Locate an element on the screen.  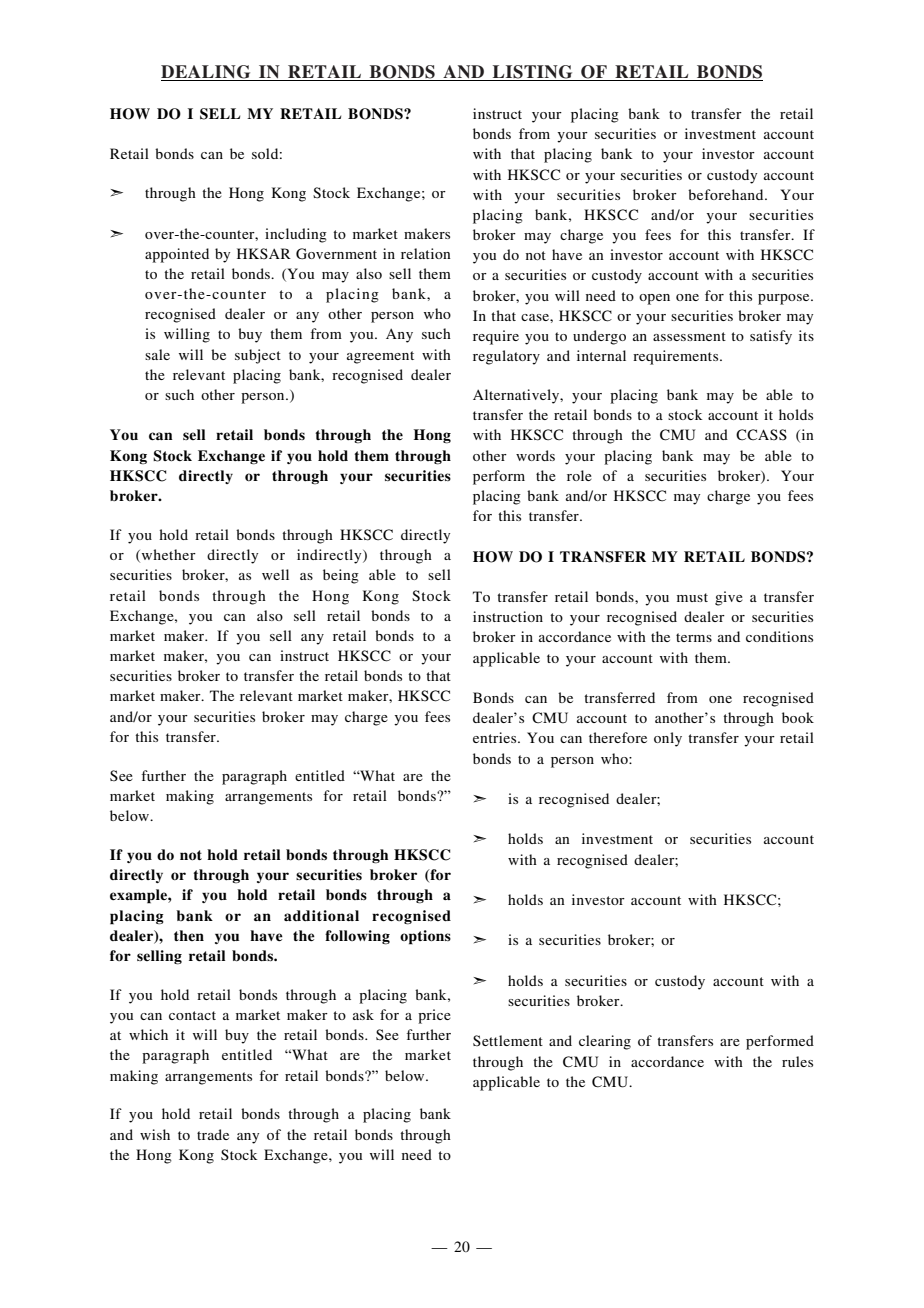
give is located at coordinates (729, 598).
